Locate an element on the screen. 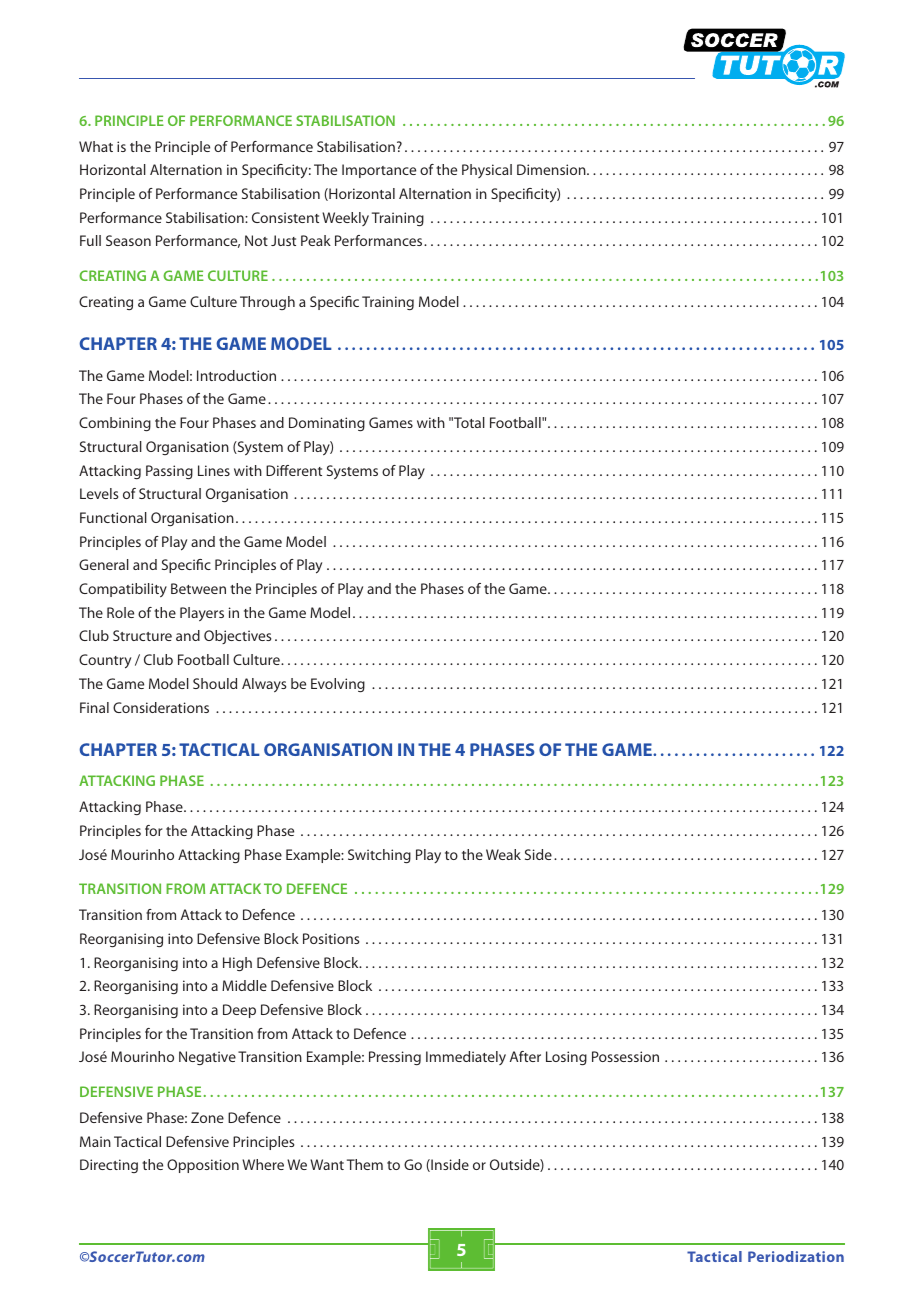 The height and width of the screenshot is (1308, 924). High is located at coordinates (237, 964).
